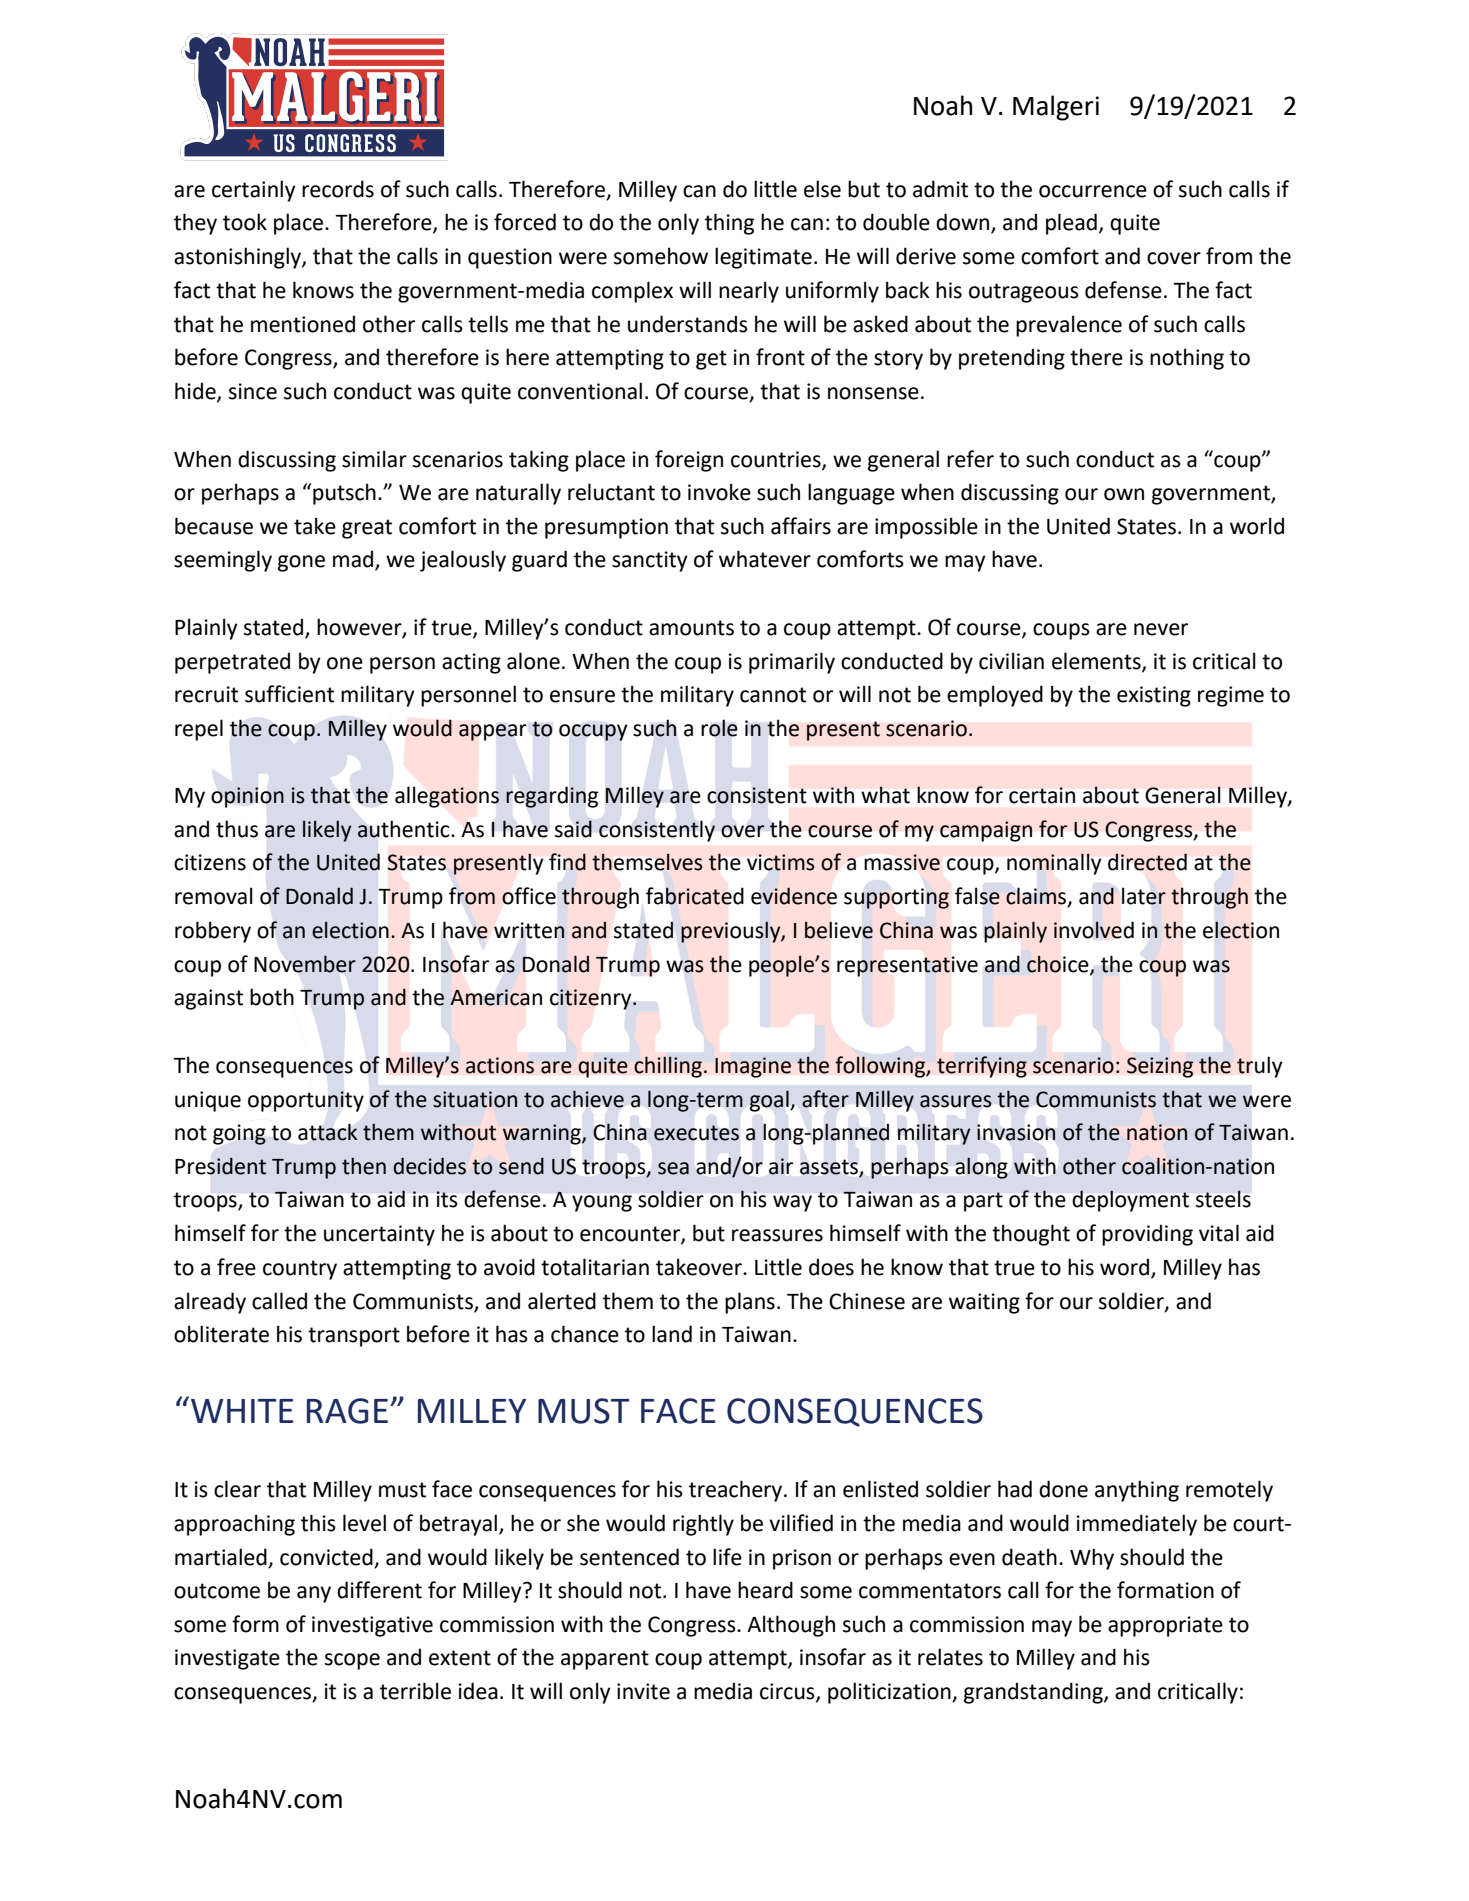 The height and width of the image is (1901, 1469). What do you see at coordinates (300, 1270) in the image?
I see `country` at bounding box center [300, 1270].
